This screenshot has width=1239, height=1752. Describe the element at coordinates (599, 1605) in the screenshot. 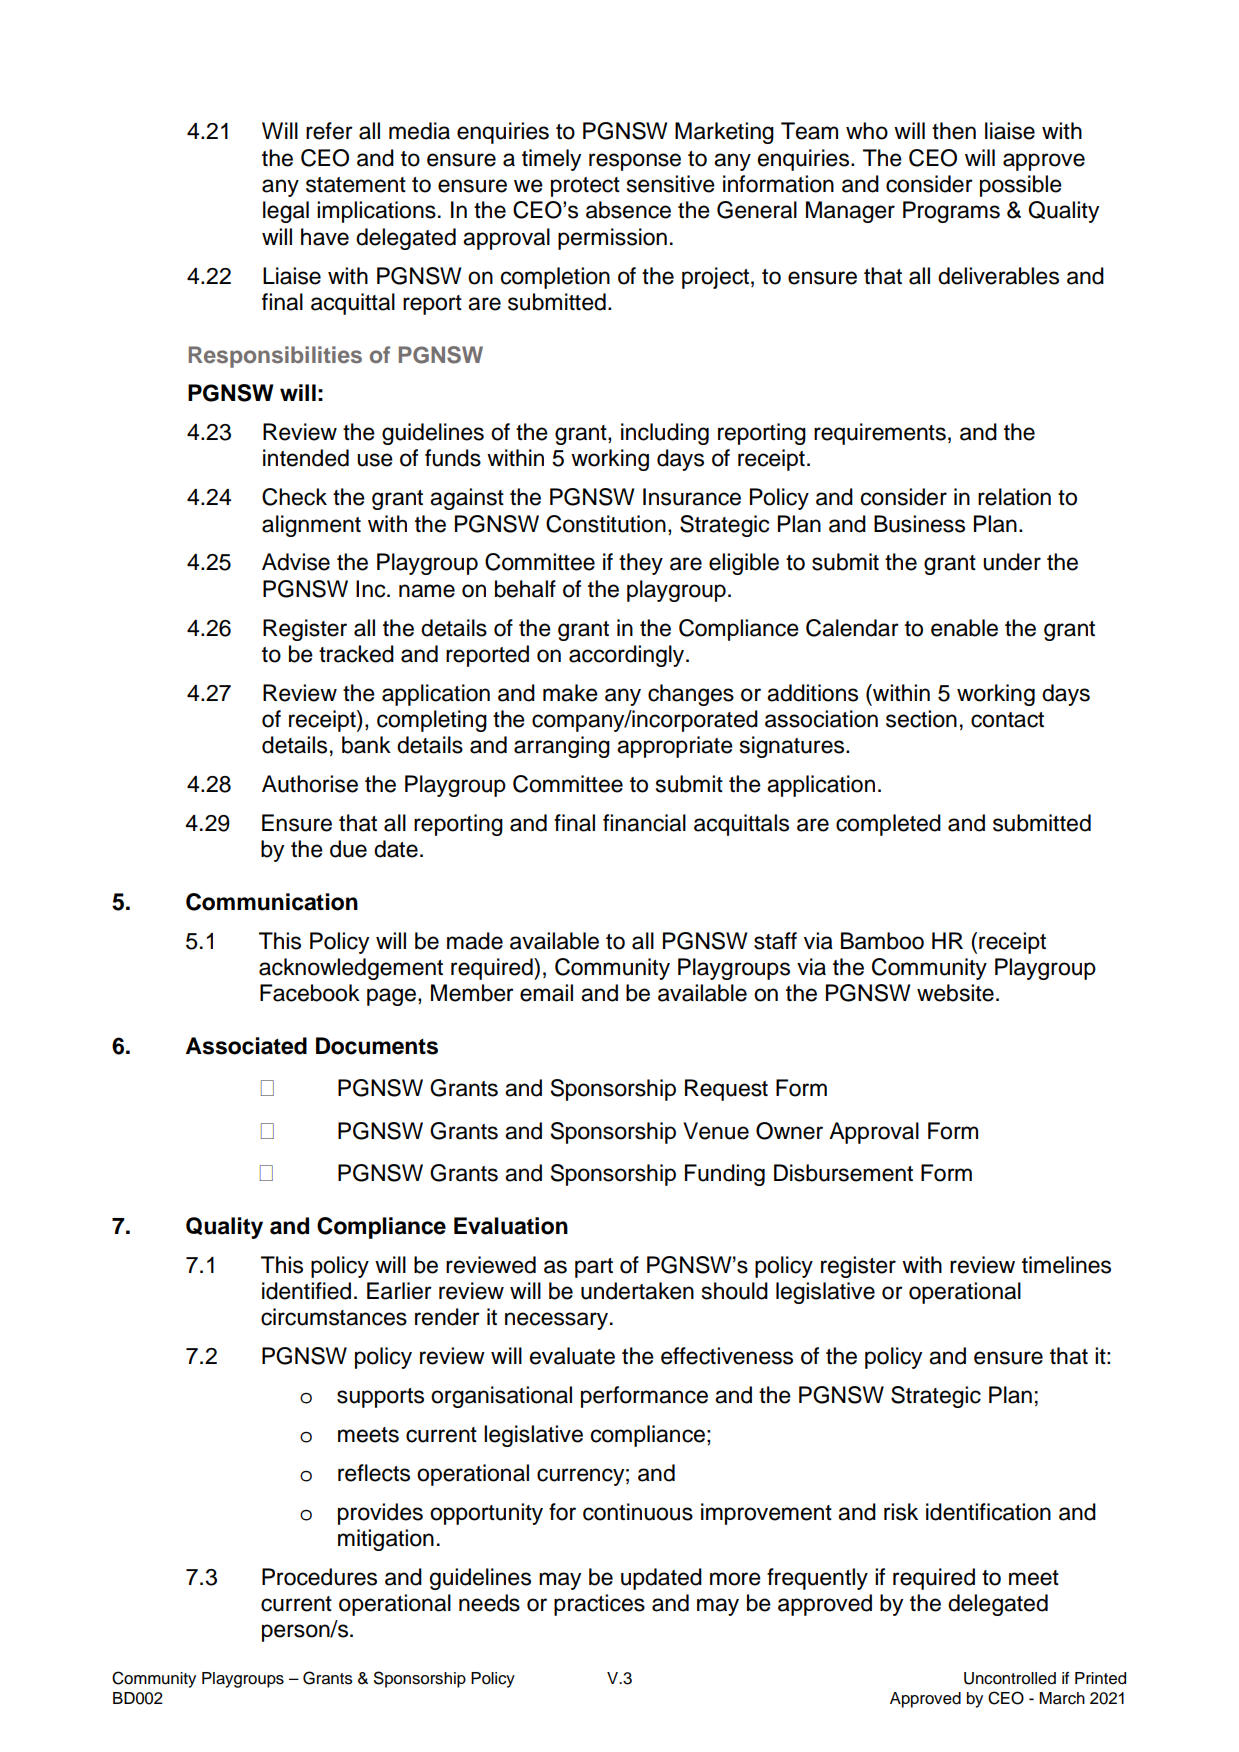

I see `practices` at that location.
